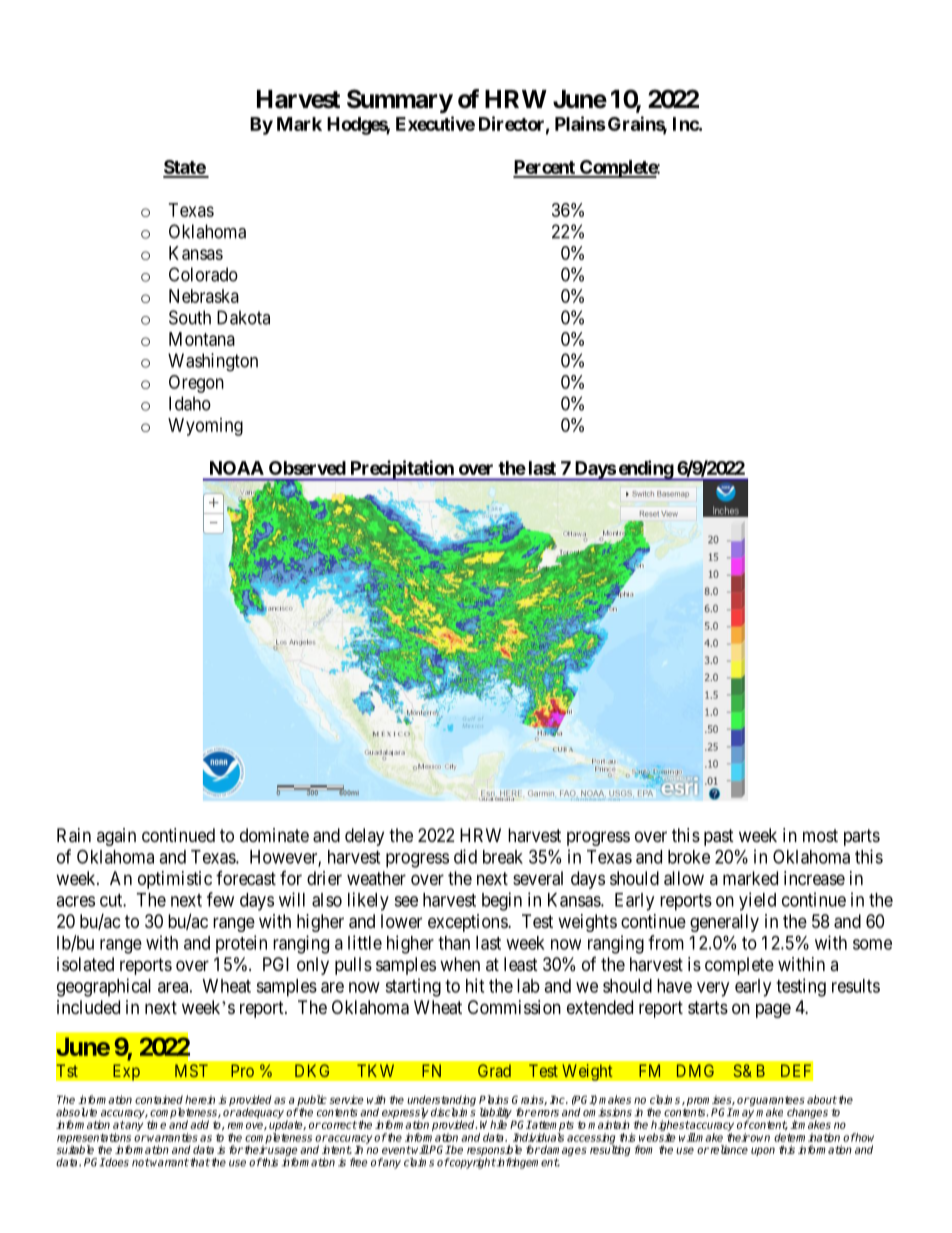 This screenshot has width=952, height=1233. What do you see at coordinates (156, 1124) in the screenshot?
I see `time` at bounding box center [156, 1124].
